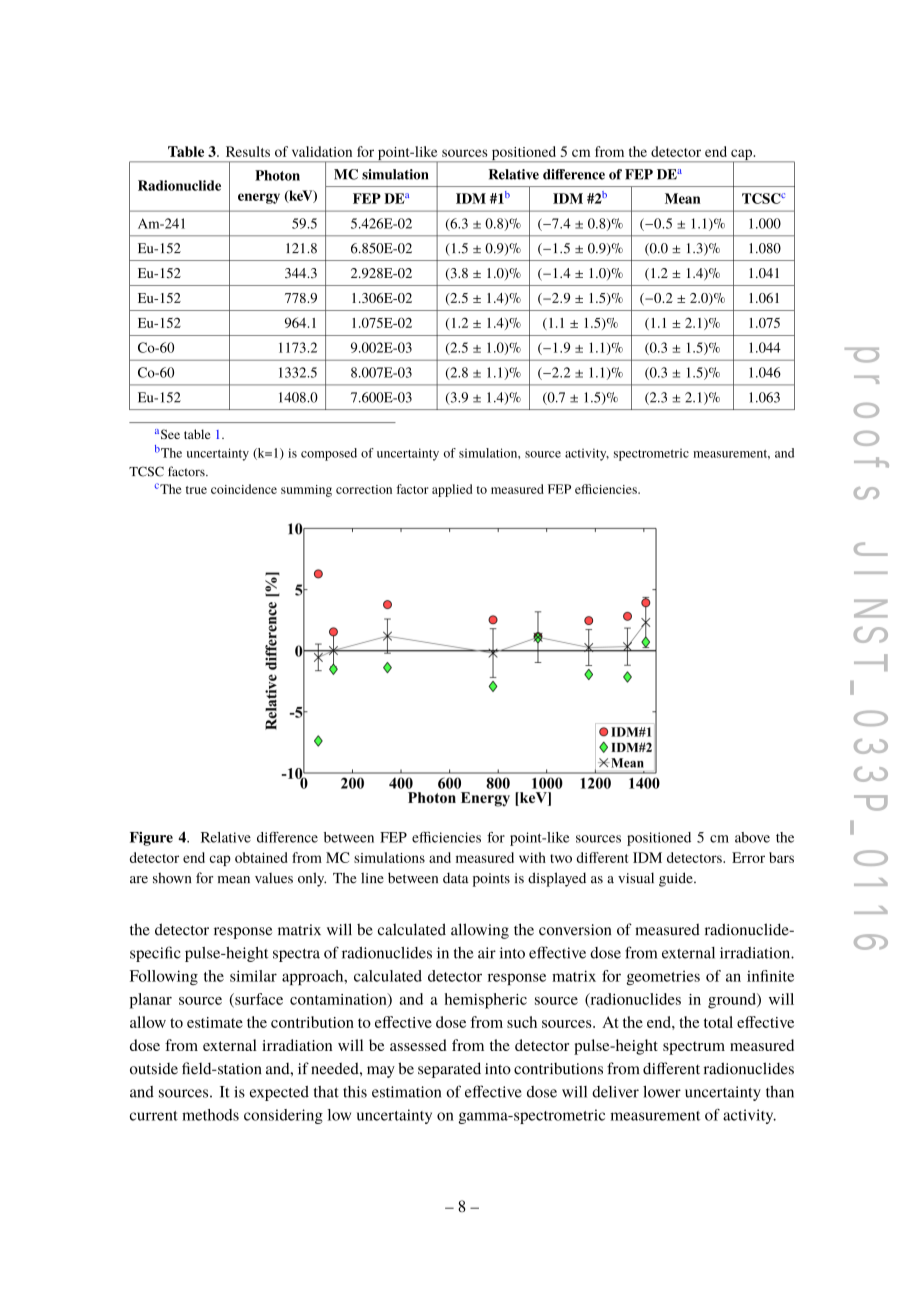 Image resolution: width=924 pixels, height=1308 pixels. What do you see at coordinates (306, 491) in the screenshot?
I see `summing` at bounding box center [306, 491].
